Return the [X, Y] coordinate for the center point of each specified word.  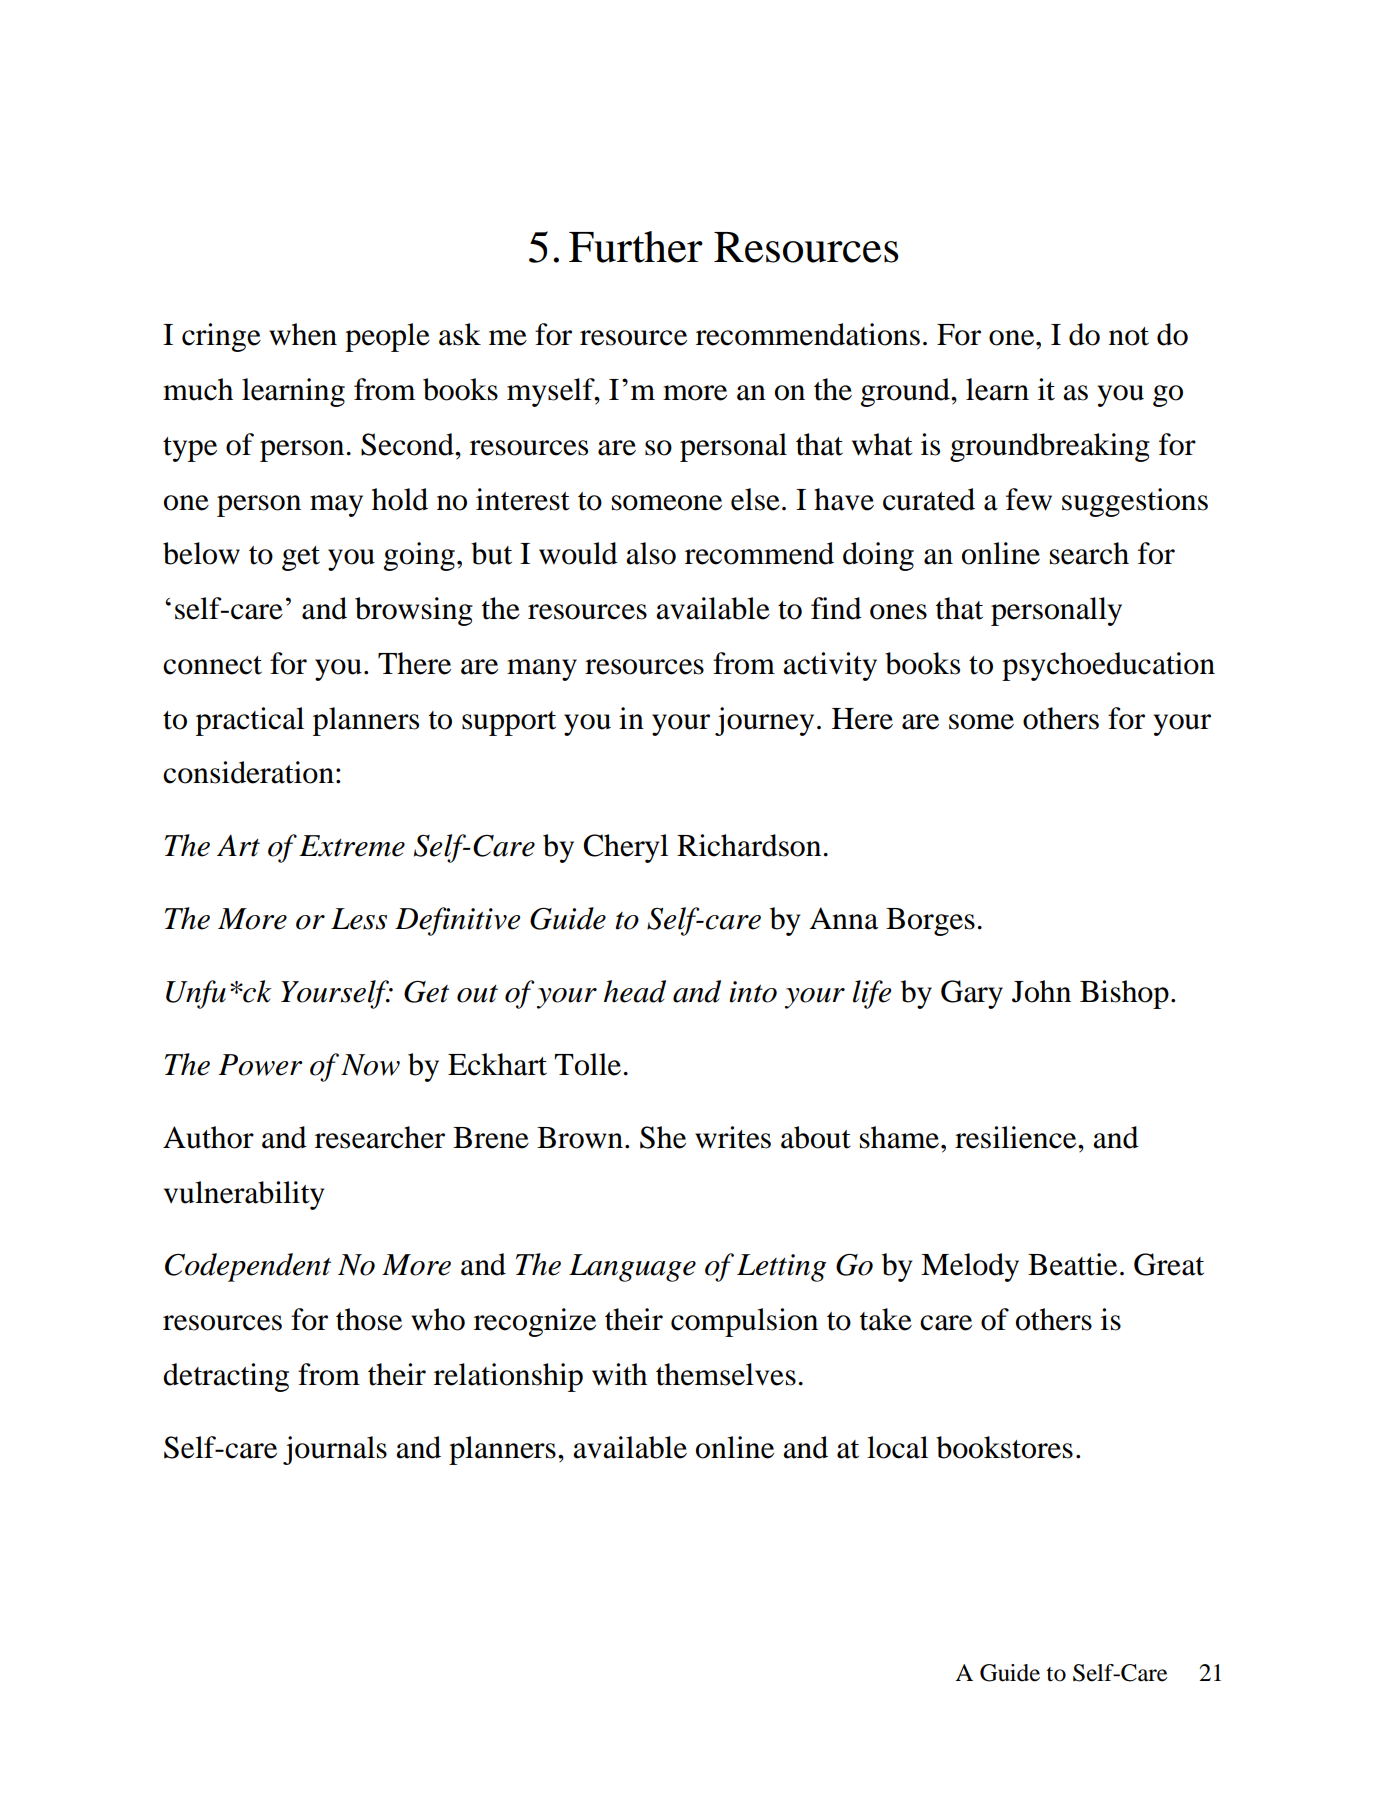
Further [636, 247]
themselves [726, 1374]
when [303, 334]
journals [335, 1450]
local [897, 1447]
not [1129, 336]
